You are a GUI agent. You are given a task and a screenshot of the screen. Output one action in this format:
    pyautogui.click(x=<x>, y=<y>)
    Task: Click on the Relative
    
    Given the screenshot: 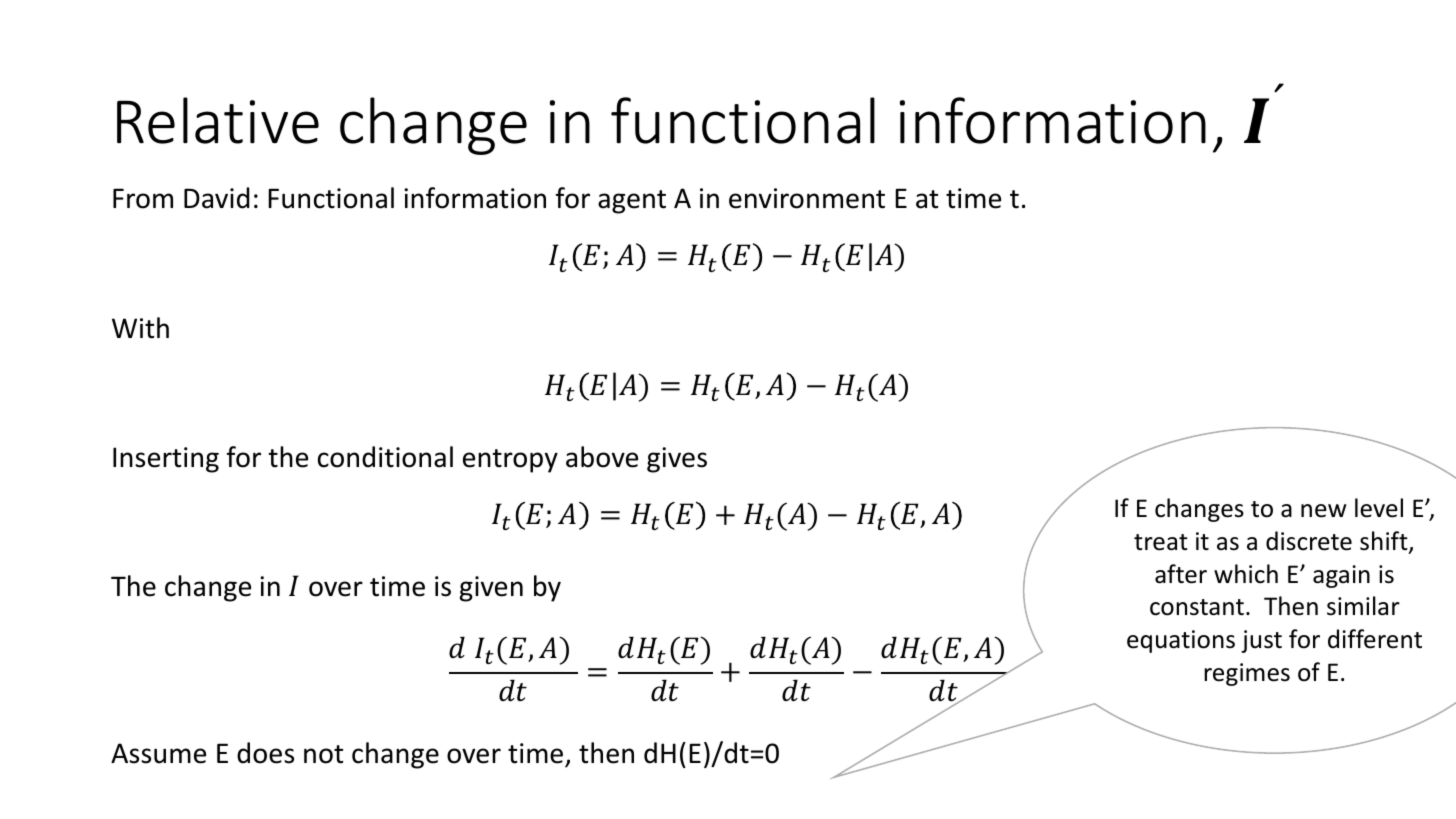 What is the action you would take?
    pyautogui.click(x=218, y=120)
